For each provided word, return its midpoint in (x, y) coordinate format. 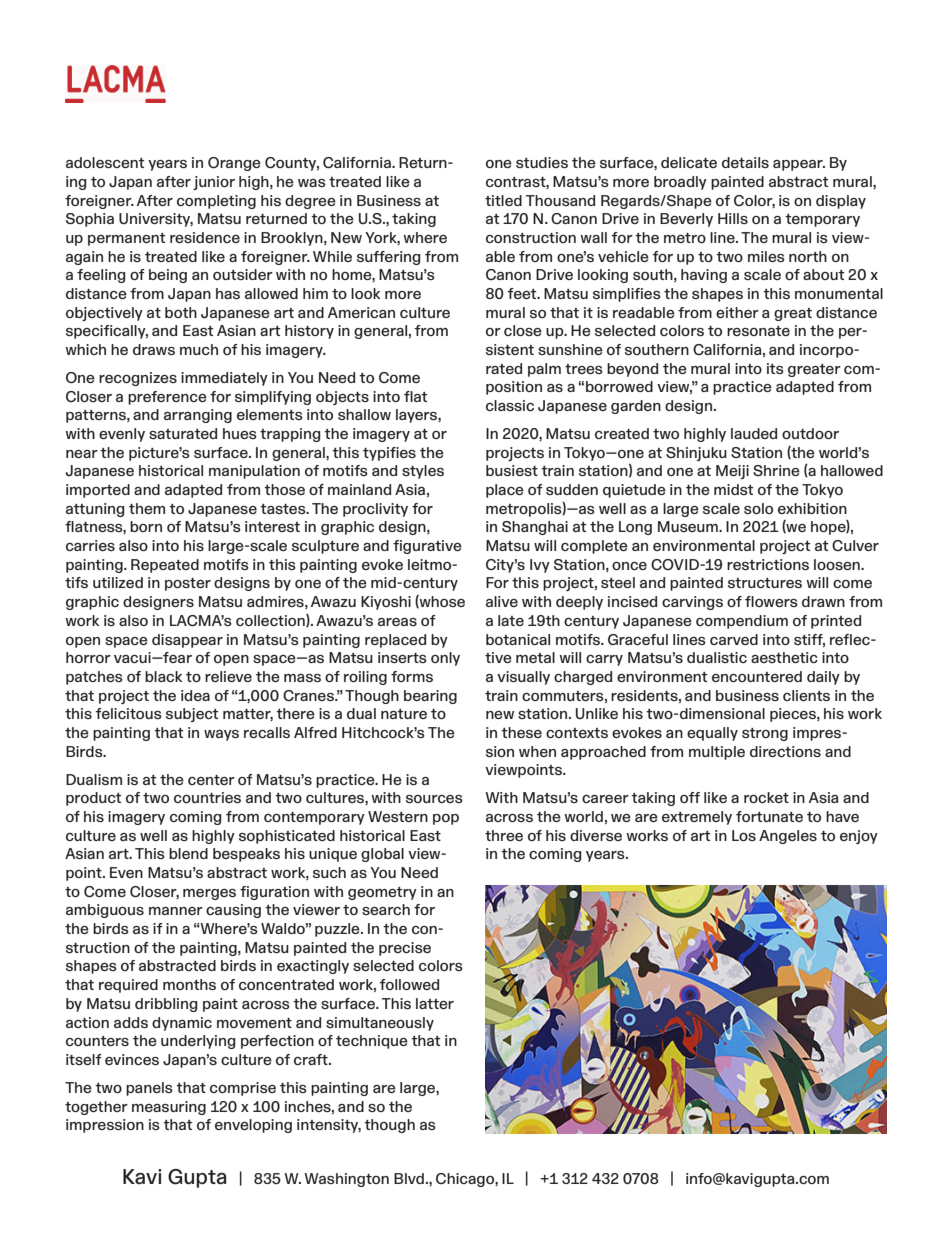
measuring (169, 1108)
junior (214, 183)
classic (510, 405)
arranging (198, 416)
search (386, 909)
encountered (757, 676)
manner (176, 911)
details (745, 162)
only (445, 659)
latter (435, 1003)
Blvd (409, 1178)
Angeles (788, 837)
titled (503, 200)
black (164, 676)
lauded (754, 433)
